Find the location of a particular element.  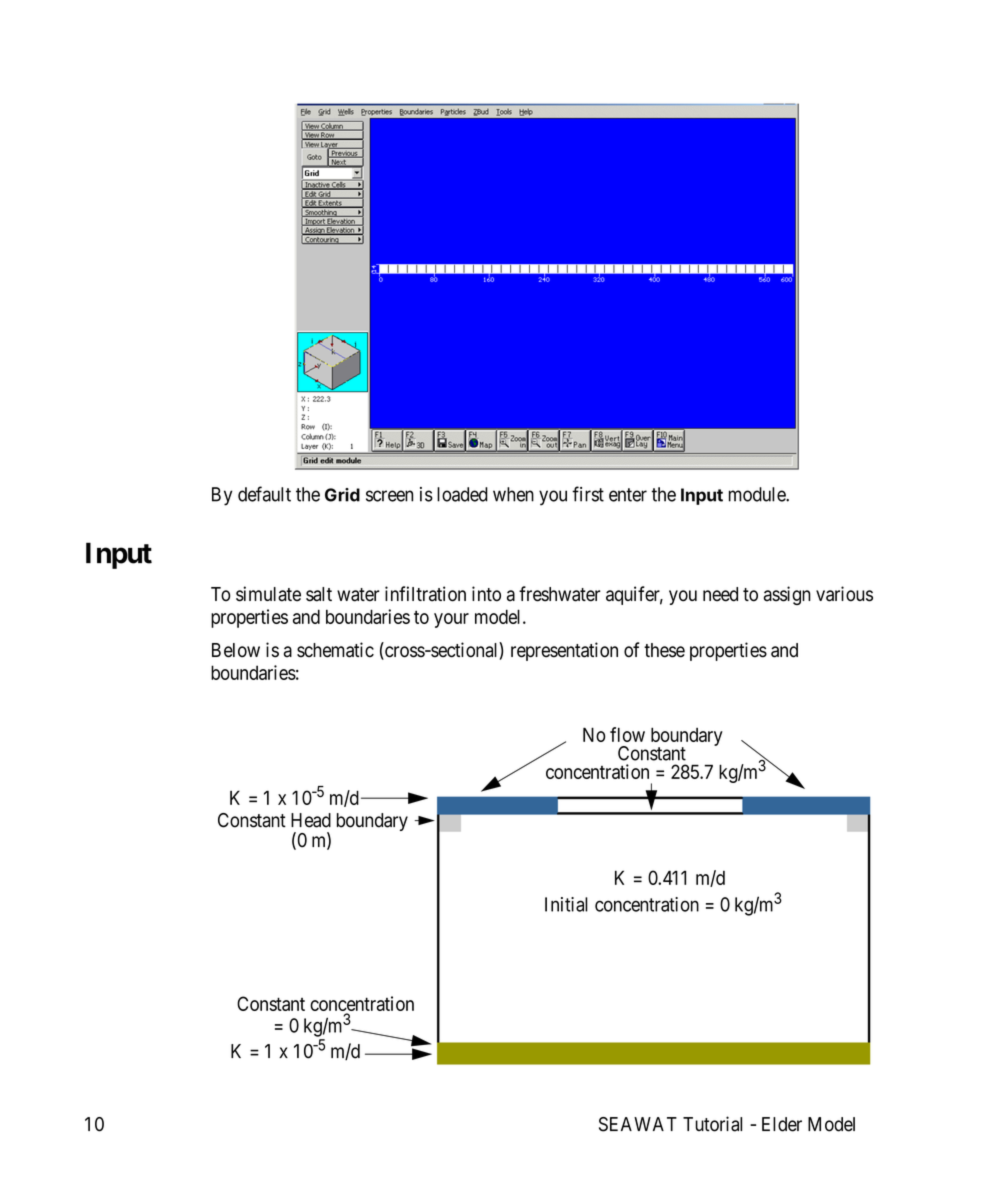

flow is located at coordinates (627, 734).
